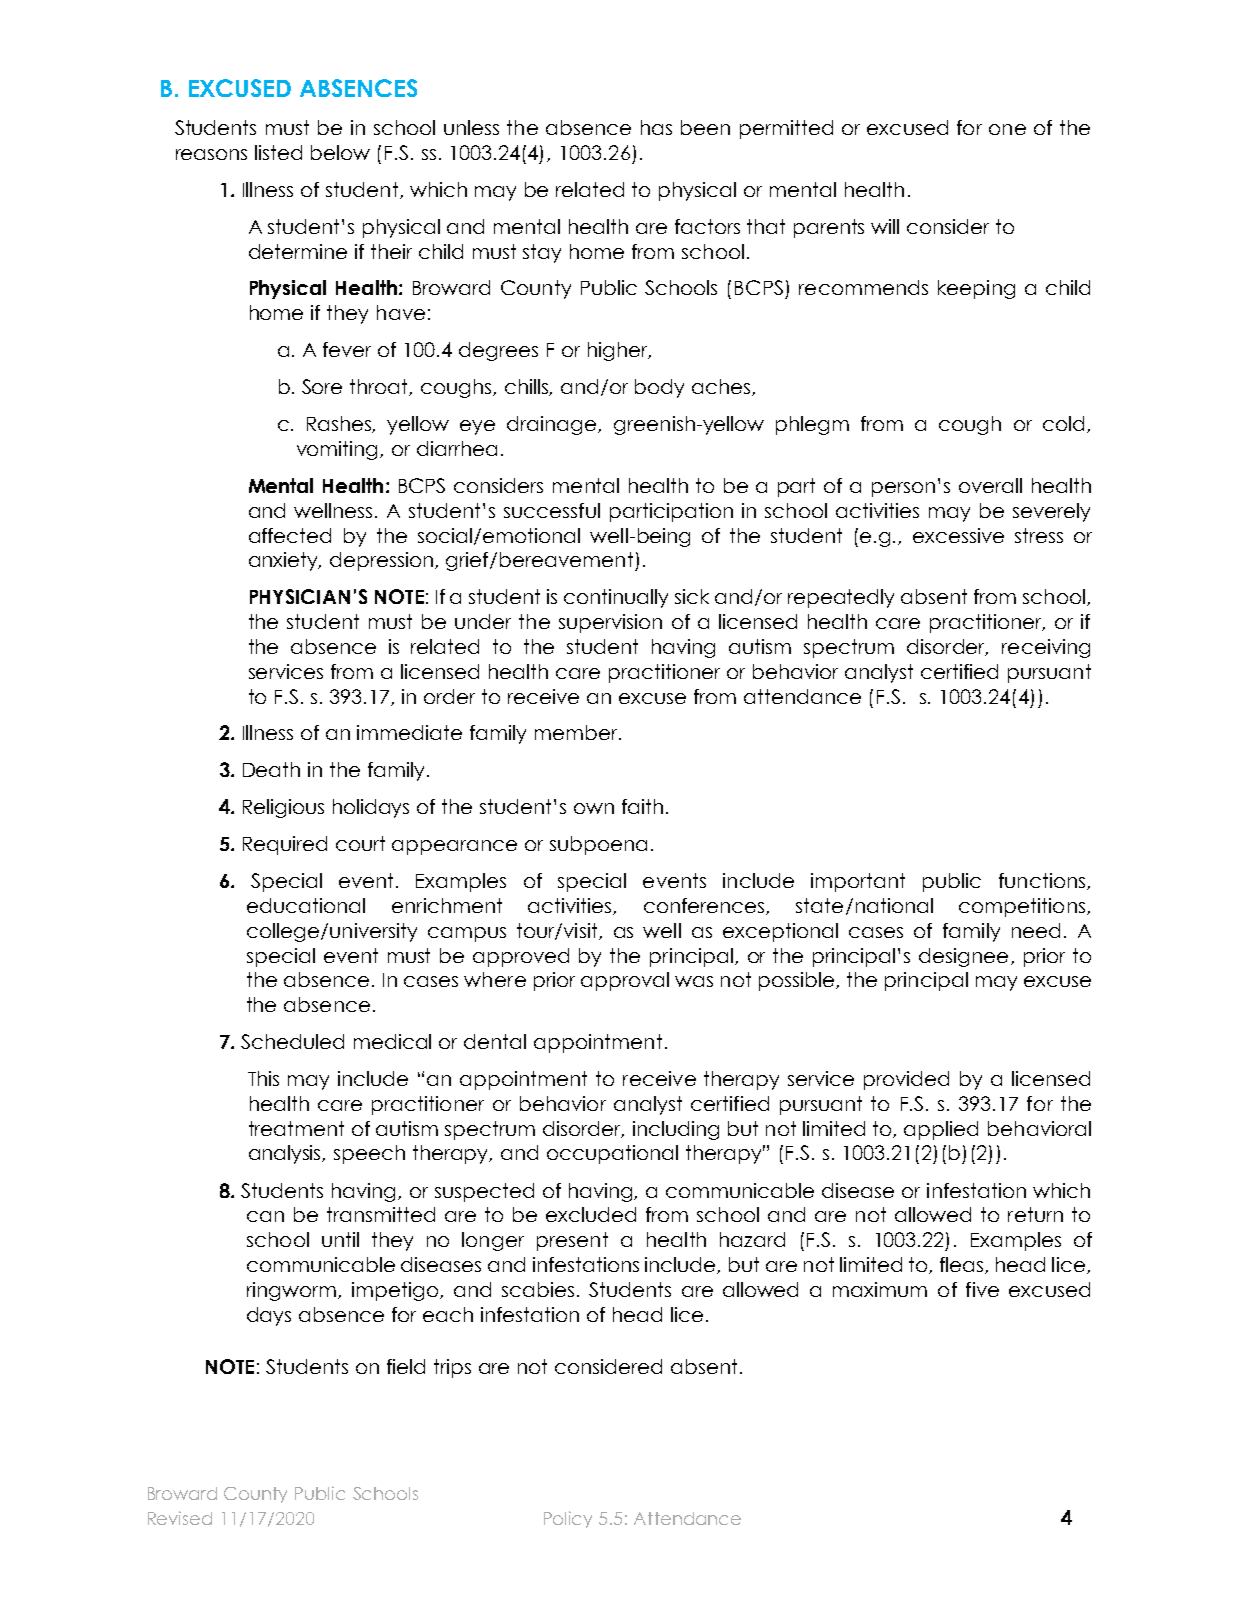 This screenshot has height=1602, width=1238. Describe the element at coordinates (283, 808) in the screenshot. I see `Religious` at that location.
